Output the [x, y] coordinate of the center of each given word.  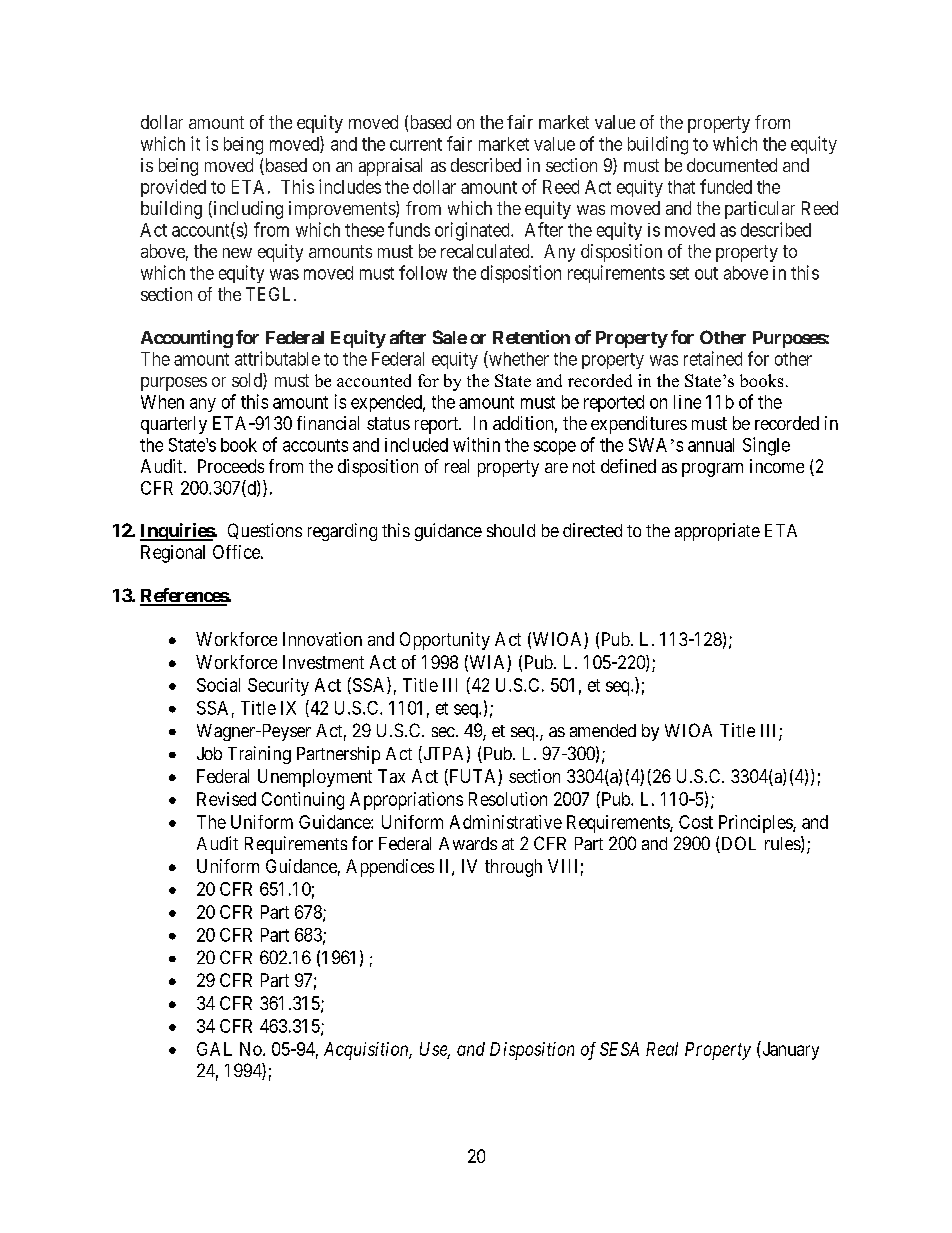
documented [732, 165]
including [247, 210]
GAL [214, 1049]
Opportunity [445, 641]
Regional [173, 554]
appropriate [717, 532]
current [416, 144]
